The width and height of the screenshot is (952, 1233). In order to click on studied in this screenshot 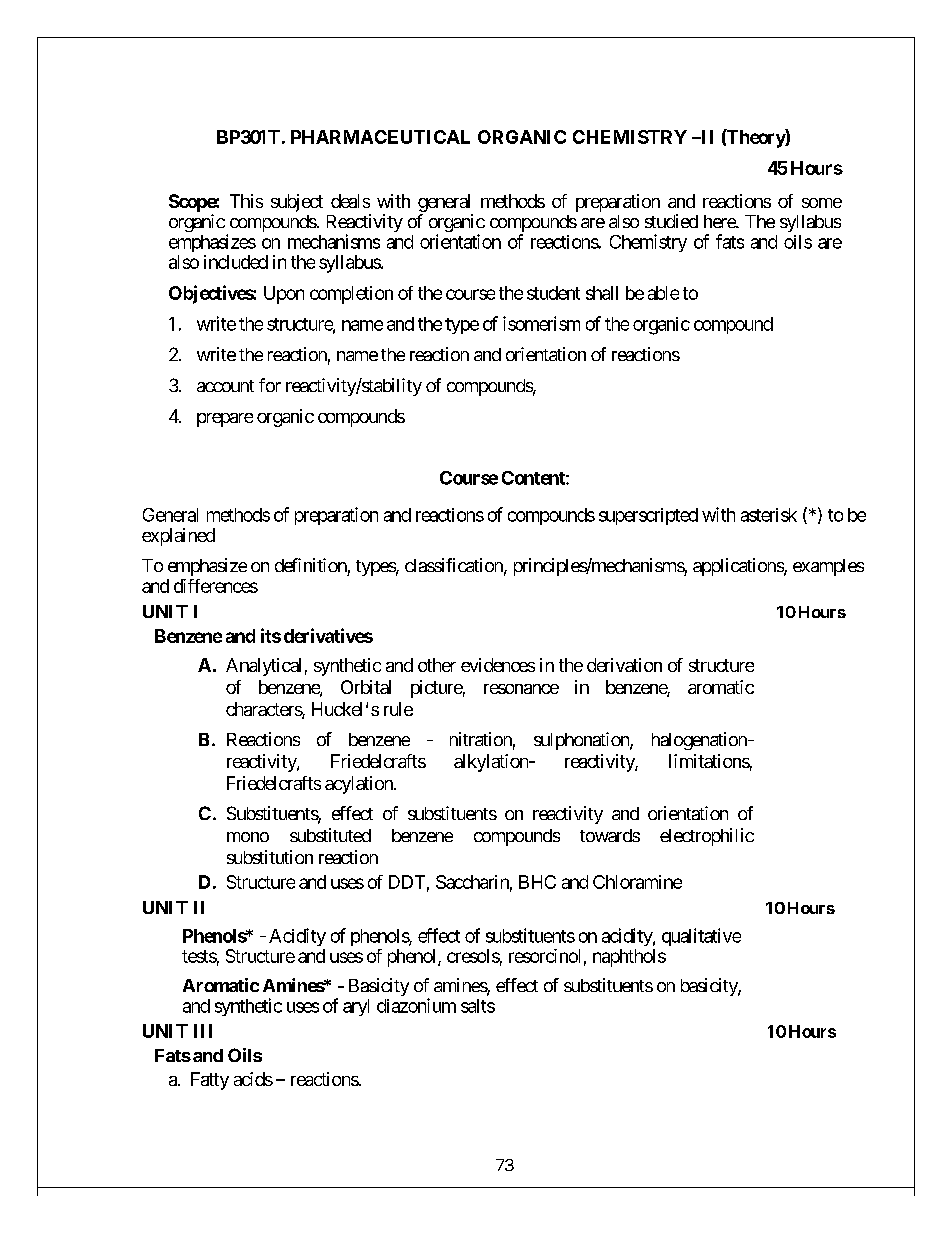, I will do `click(671, 221)`.
